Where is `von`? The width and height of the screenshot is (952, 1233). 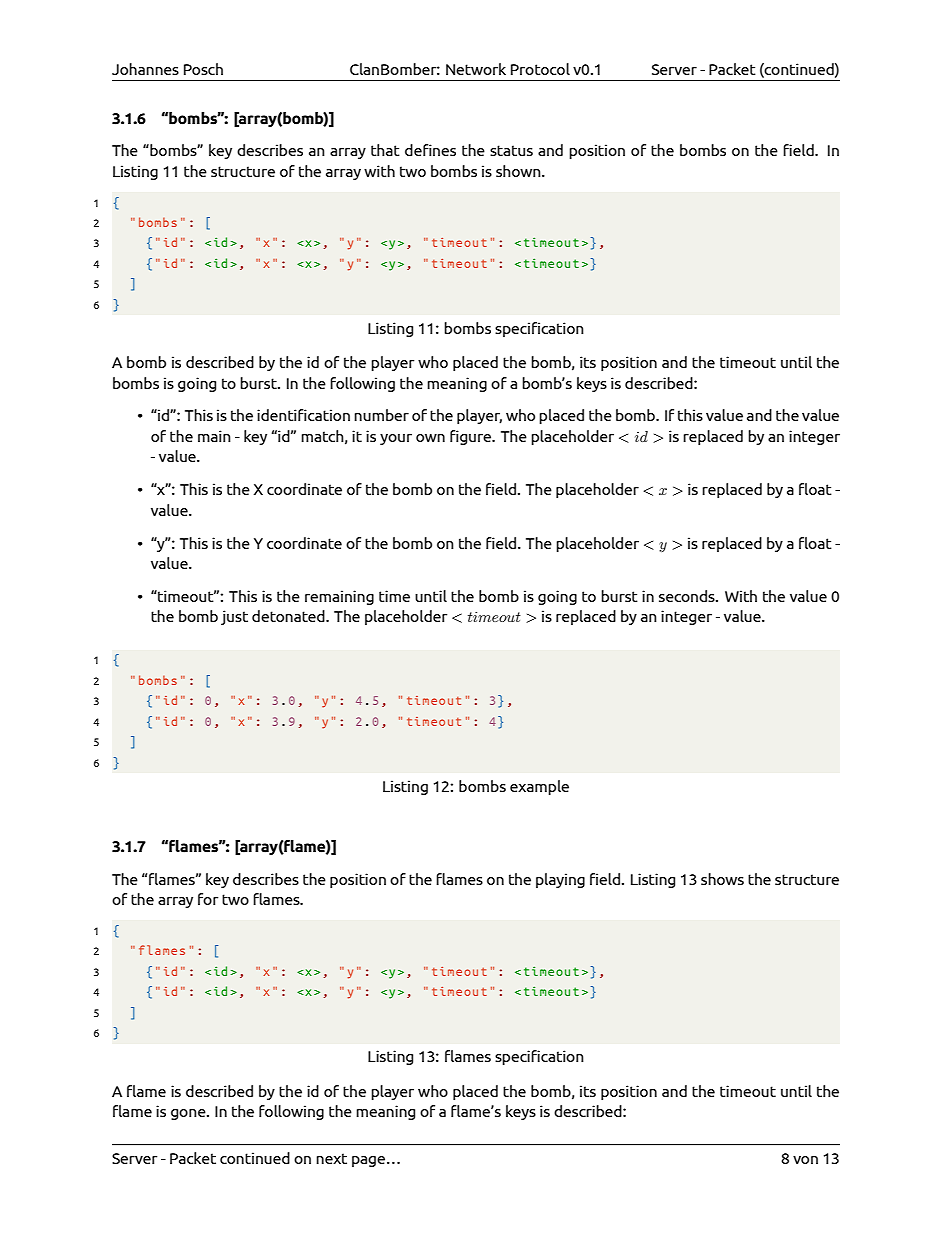
von is located at coordinates (805, 1160).
